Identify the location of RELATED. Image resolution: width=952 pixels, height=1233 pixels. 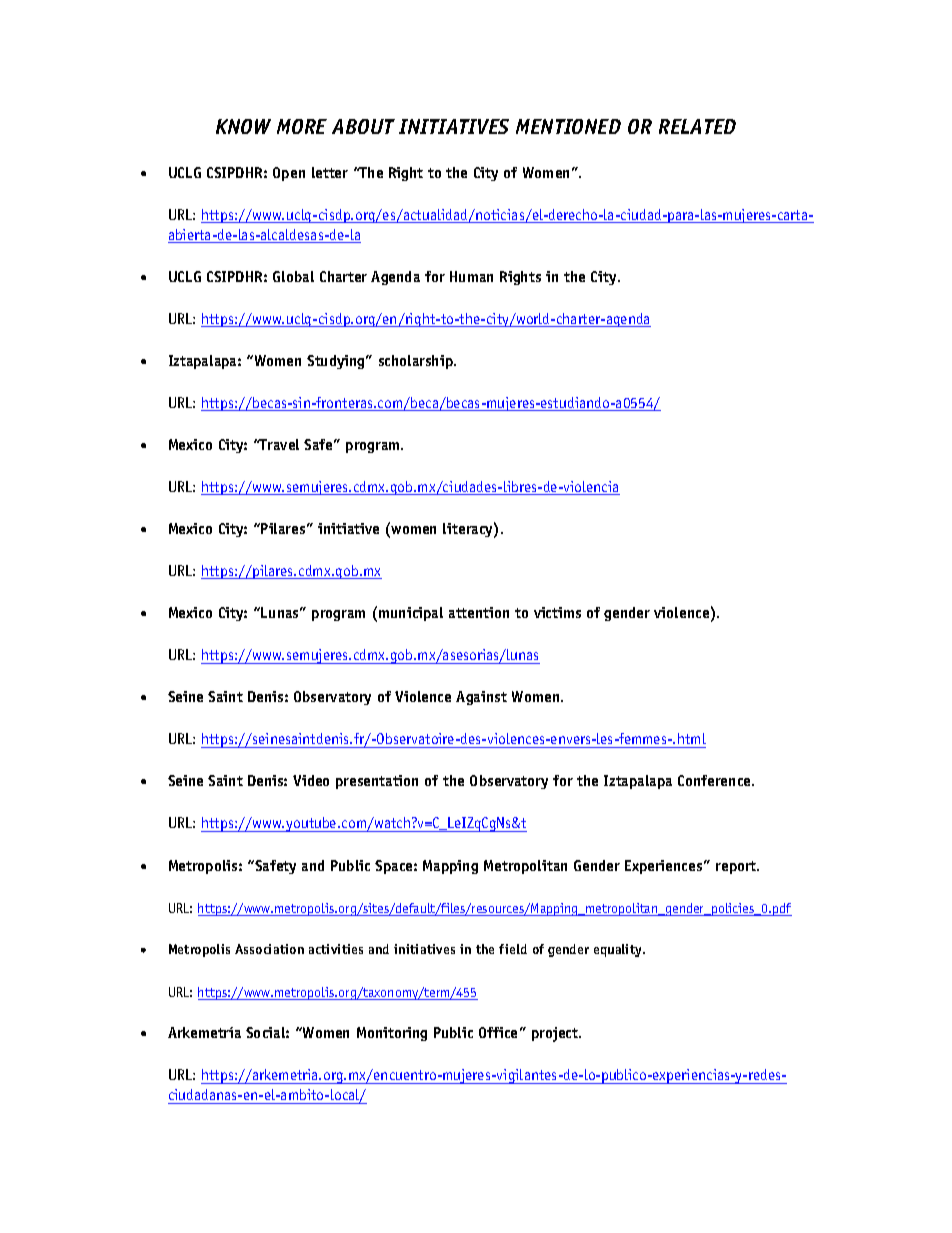
(697, 126).
